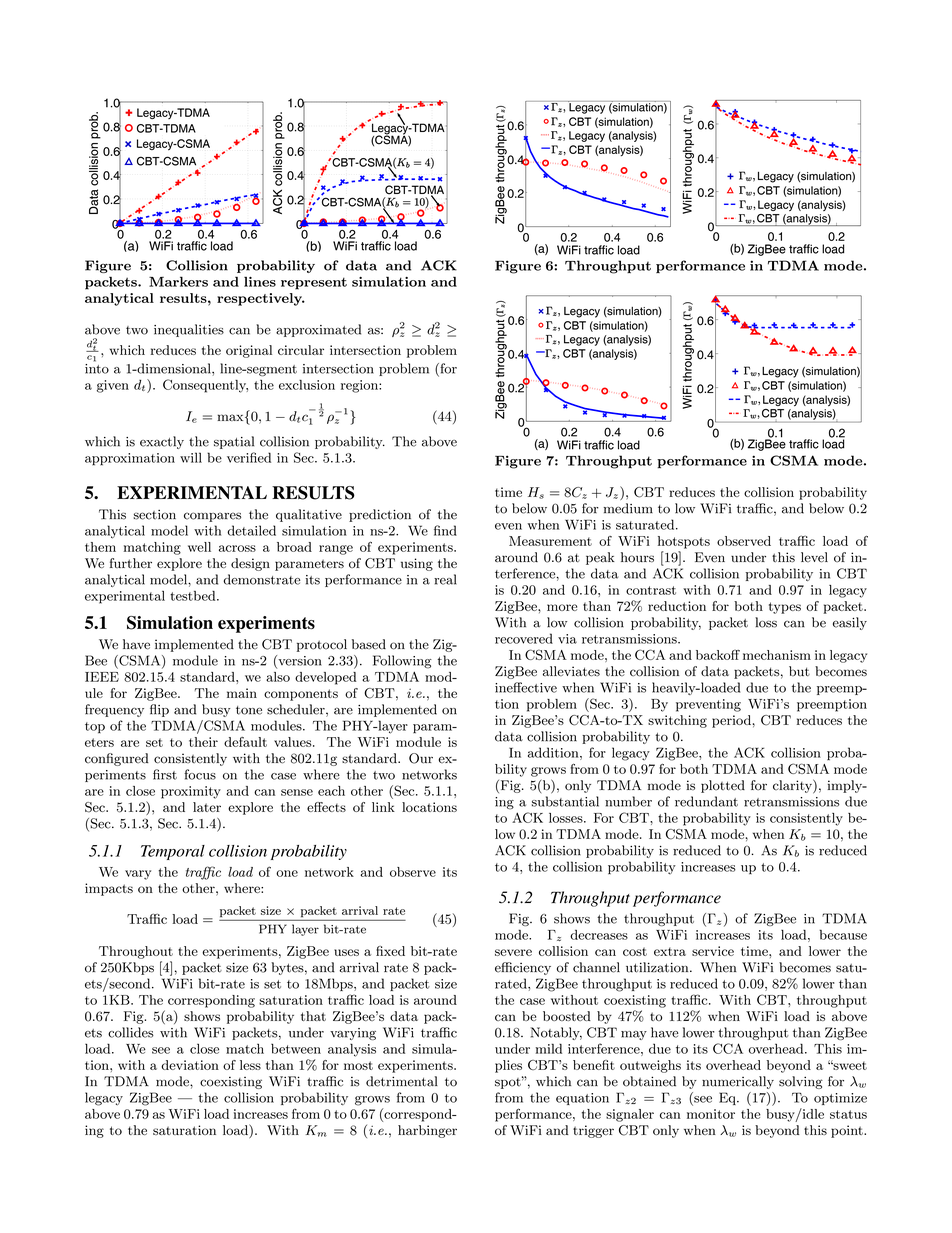  What do you see at coordinates (194, 596) in the image?
I see `testbed` at bounding box center [194, 596].
